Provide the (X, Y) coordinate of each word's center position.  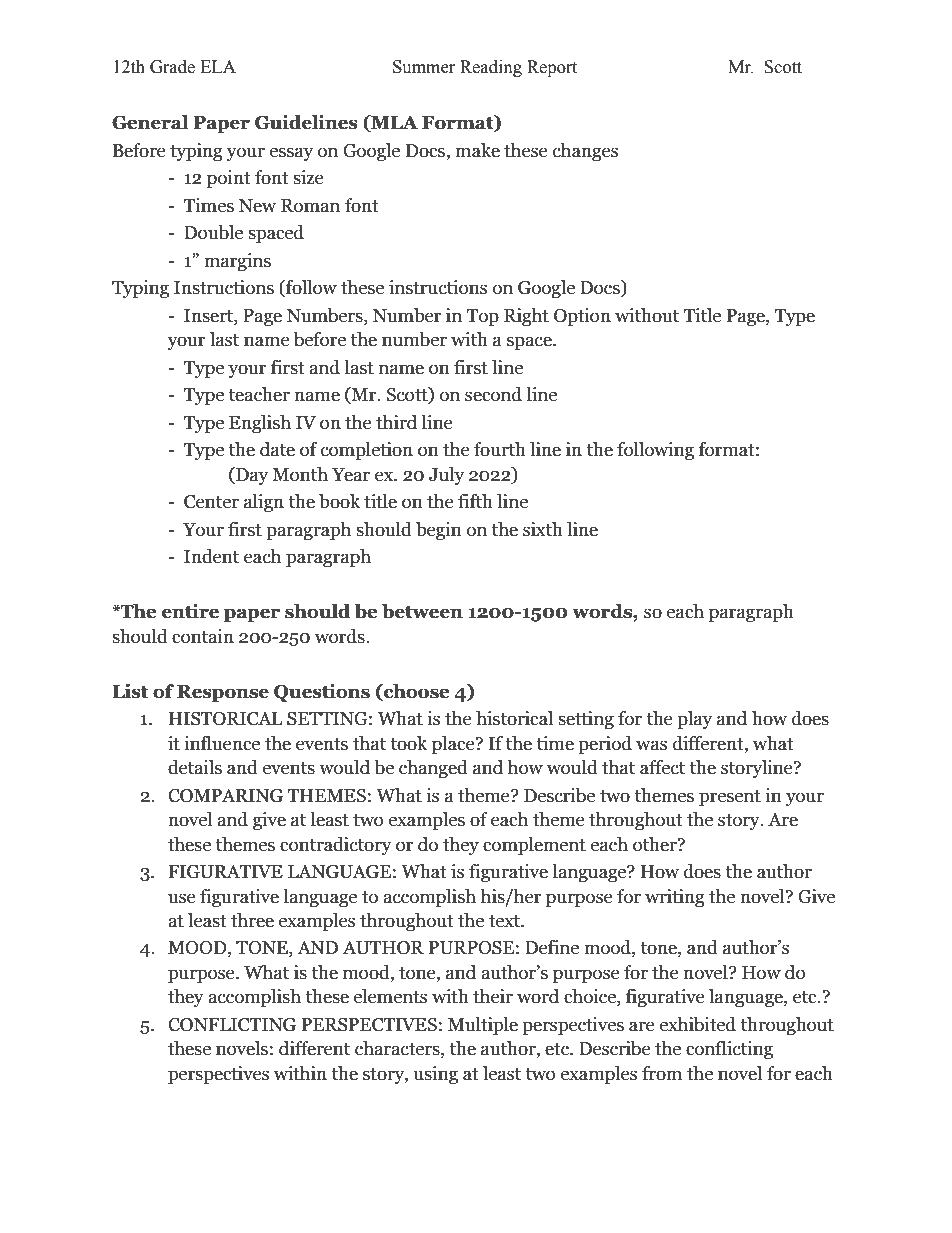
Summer (424, 67)
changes (585, 152)
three (252, 920)
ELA (218, 66)
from (662, 1073)
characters (398, 1049)
